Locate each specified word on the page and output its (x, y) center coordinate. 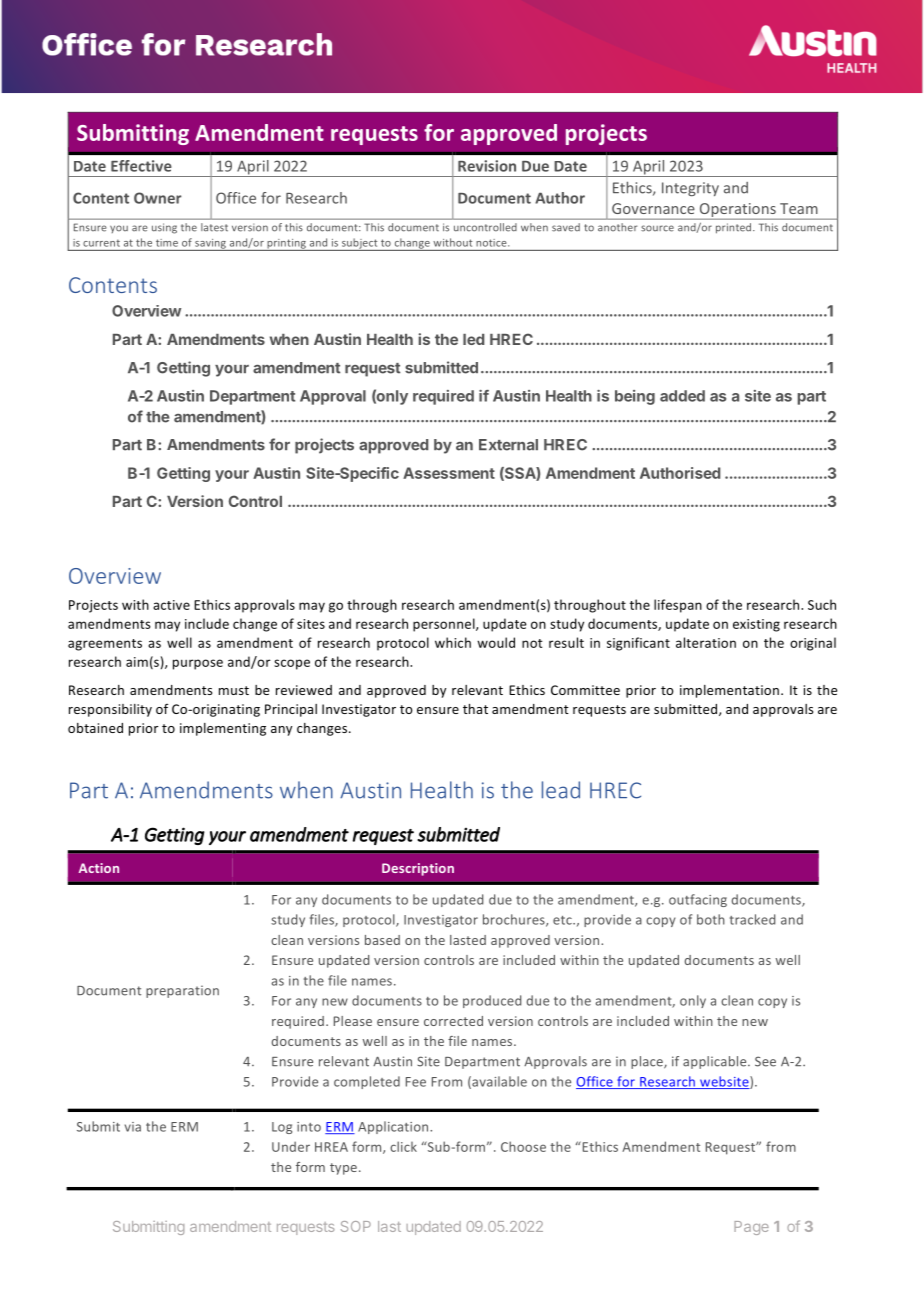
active (171, 605)
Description (418, 869)
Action (99, 868)
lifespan (678, 606)
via (133, 1127)
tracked (752, 919)
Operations (737, 211)
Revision (487, 166)
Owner (158, 198)
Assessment (449, 473)
